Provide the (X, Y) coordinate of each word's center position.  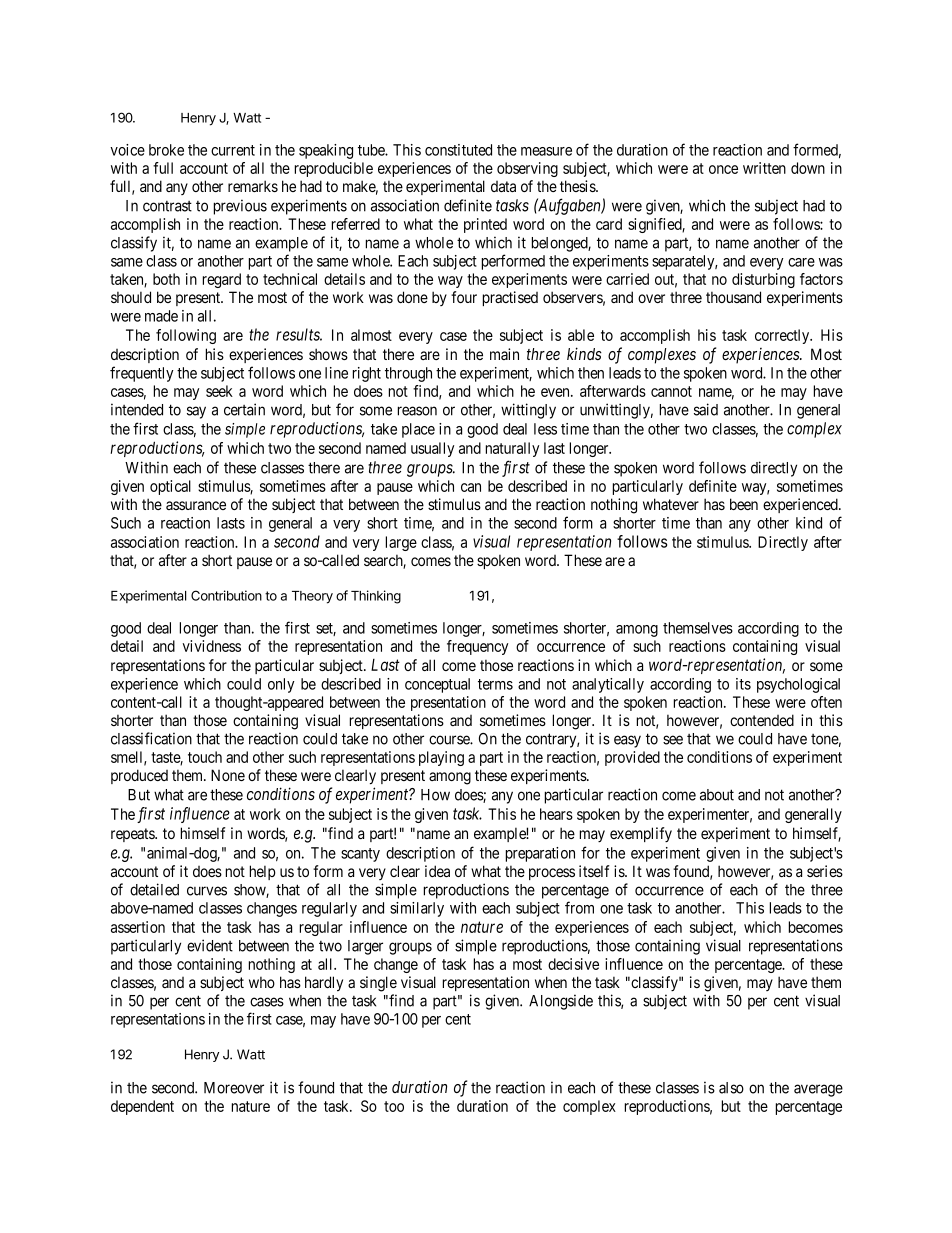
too (394, 1106)
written (764, 168)
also (731, 1088)
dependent (142, 1107)
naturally (512, 449)
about (717, 795)
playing (441, 758)
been (744, 504)
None (228, 775)
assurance (196, 505)
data (503, 186)
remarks (253, 186)
